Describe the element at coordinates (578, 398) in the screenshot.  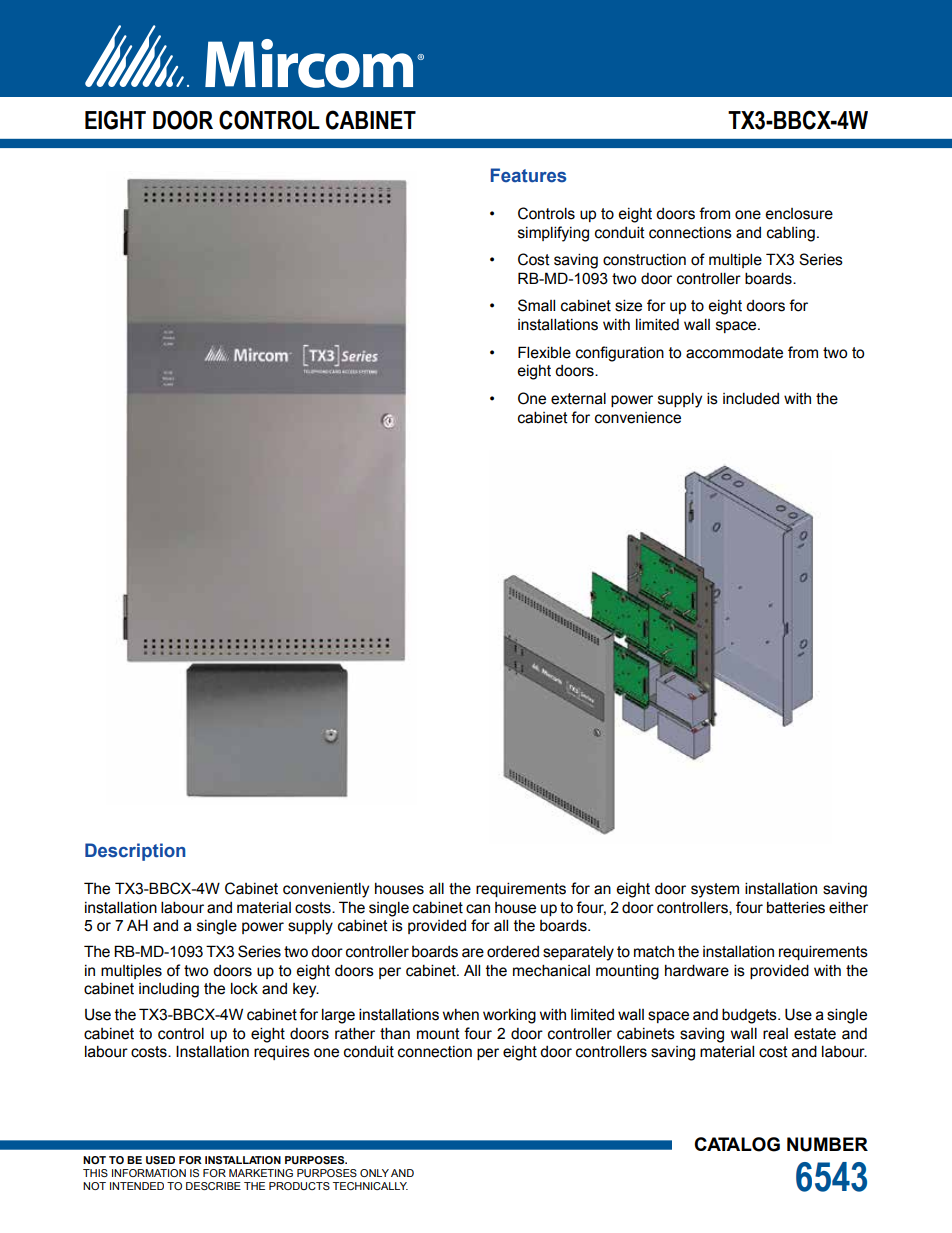
I see `external` at that location.
